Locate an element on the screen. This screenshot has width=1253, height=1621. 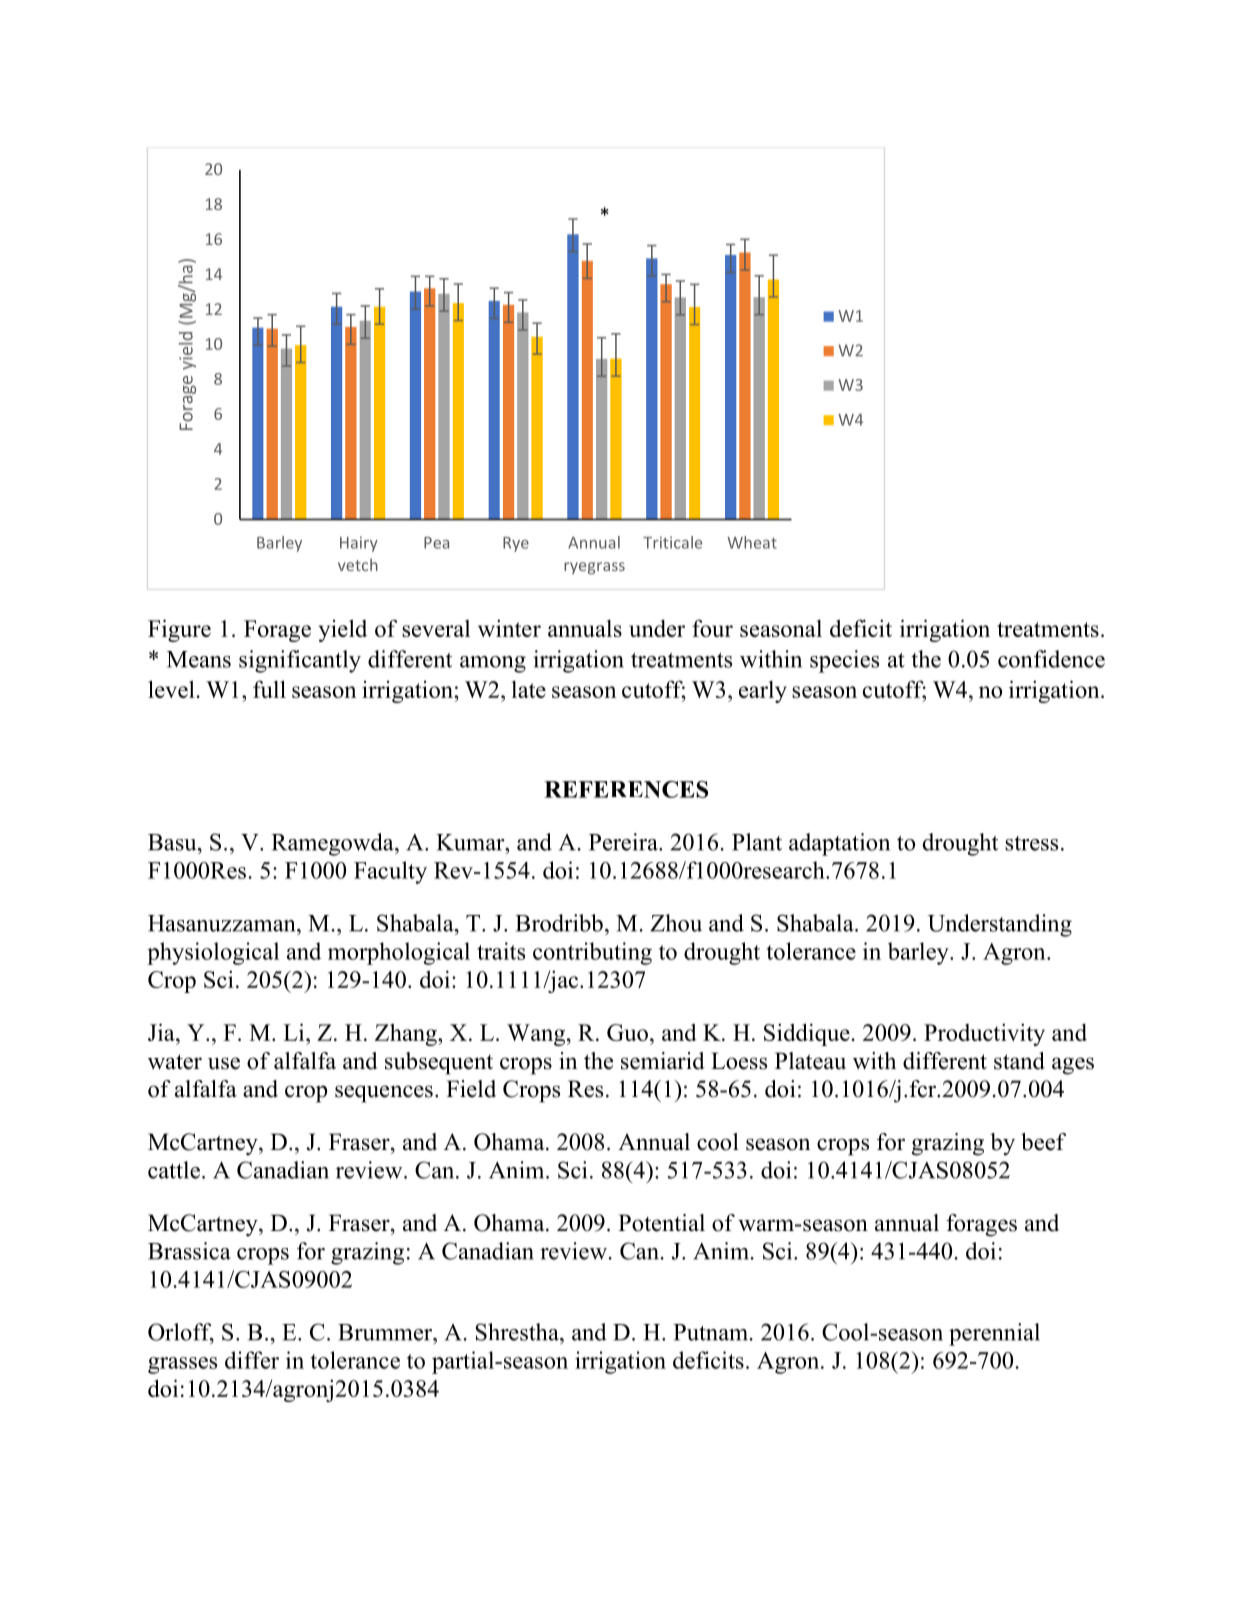
ryegrass is located at coordinates (594, 568).
